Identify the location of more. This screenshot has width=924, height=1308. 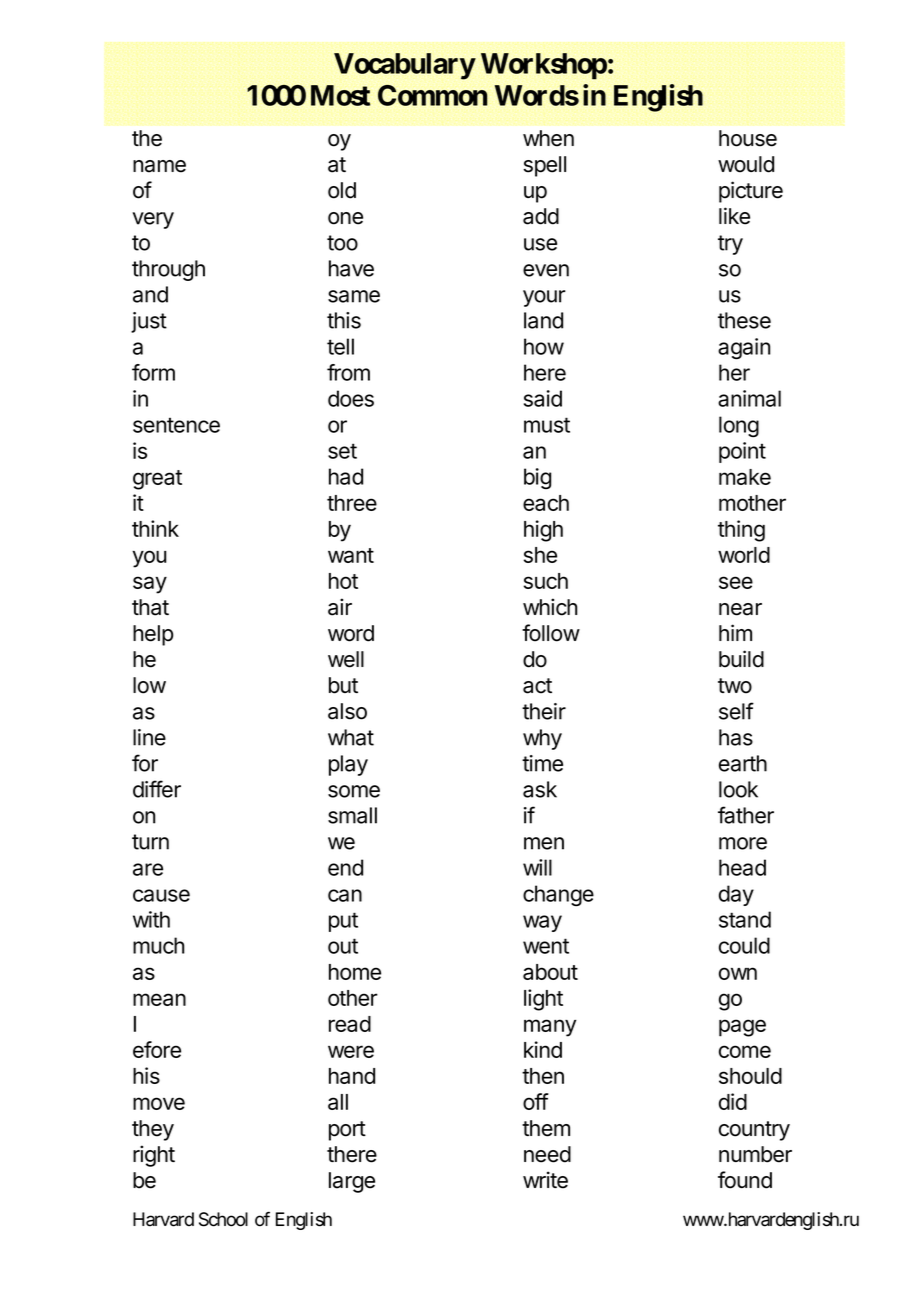
(743, 843).
